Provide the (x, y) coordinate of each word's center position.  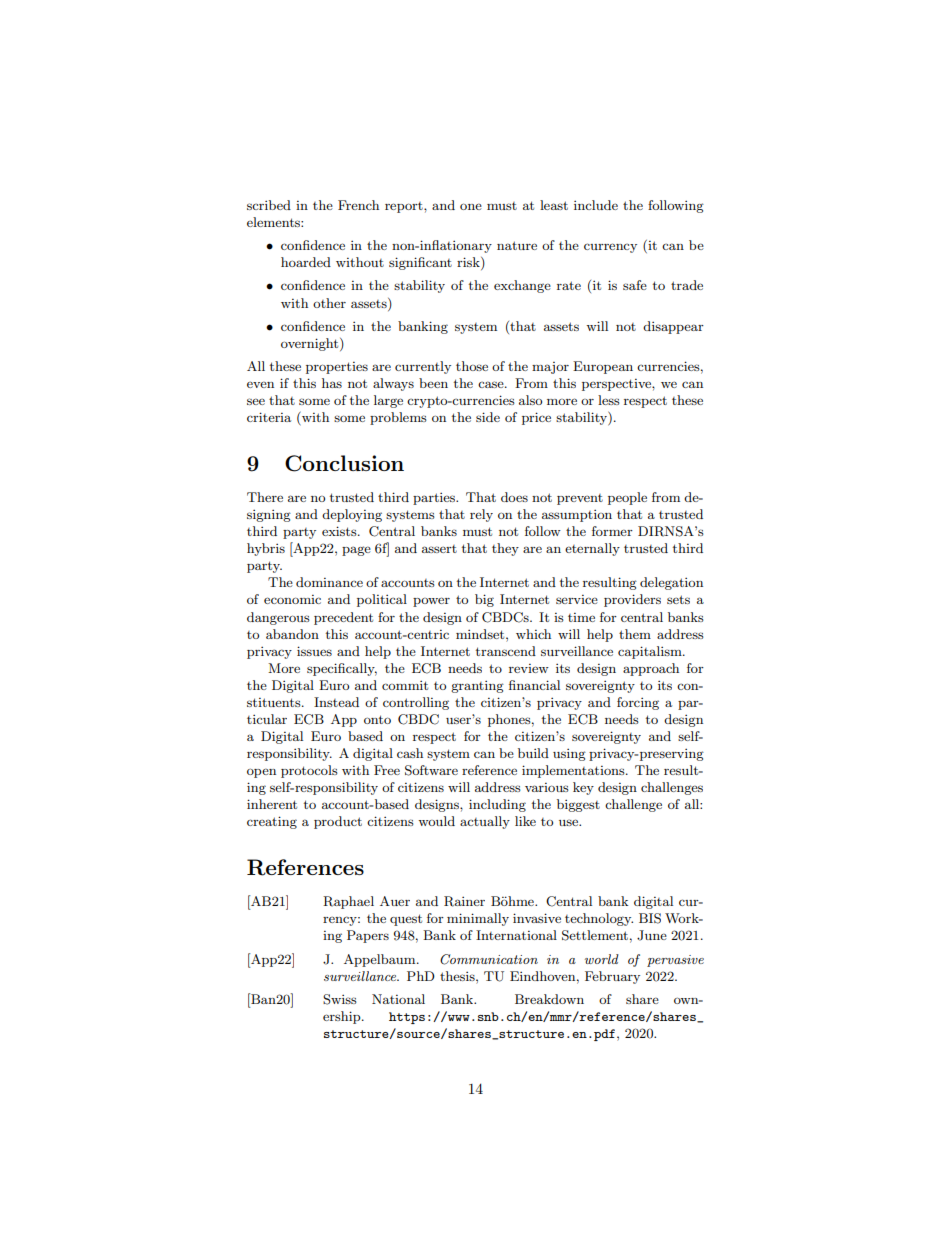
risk (469, 263)
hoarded (306, 262)
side (488, 417)
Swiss (340, 999)
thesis (458, 976)
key (583, 788)
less (609, 400)
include (596, 205)
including (497, 805)
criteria (269, 417)
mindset (481, 634)
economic (292, 599)
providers (632, 600)
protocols (309, 771)
